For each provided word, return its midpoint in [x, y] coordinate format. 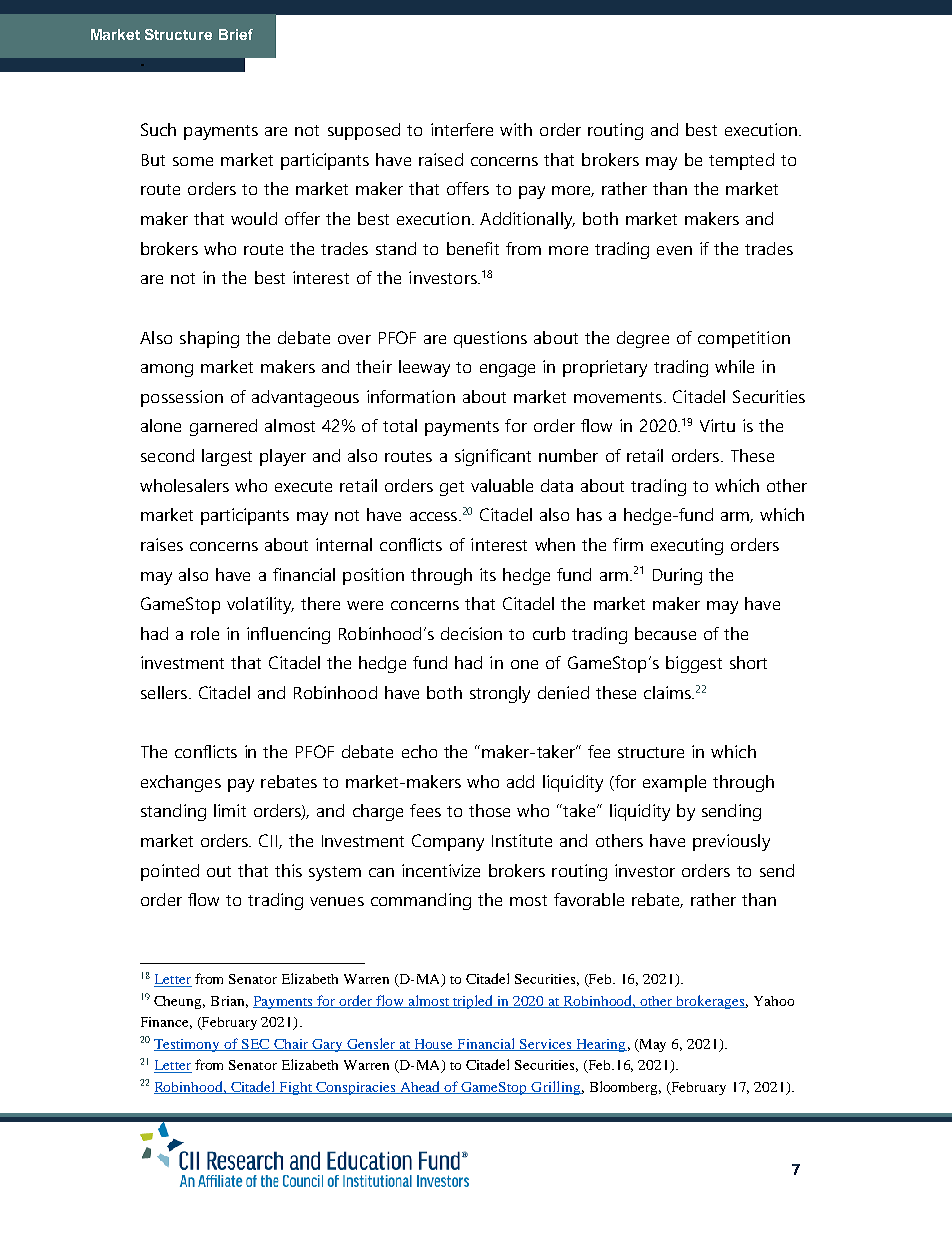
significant [493, 457]
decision [471, 633]
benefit [473, 248]
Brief [236, 34]
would [254, 218]
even [674, 250]
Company [448, 842]
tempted [741, 161]
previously [731, 842]
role [205, 633]
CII [269, 841]
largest [227, 457]
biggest [694, 664]
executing [687, 546]
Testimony [188, 1045]
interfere [462, 129]
